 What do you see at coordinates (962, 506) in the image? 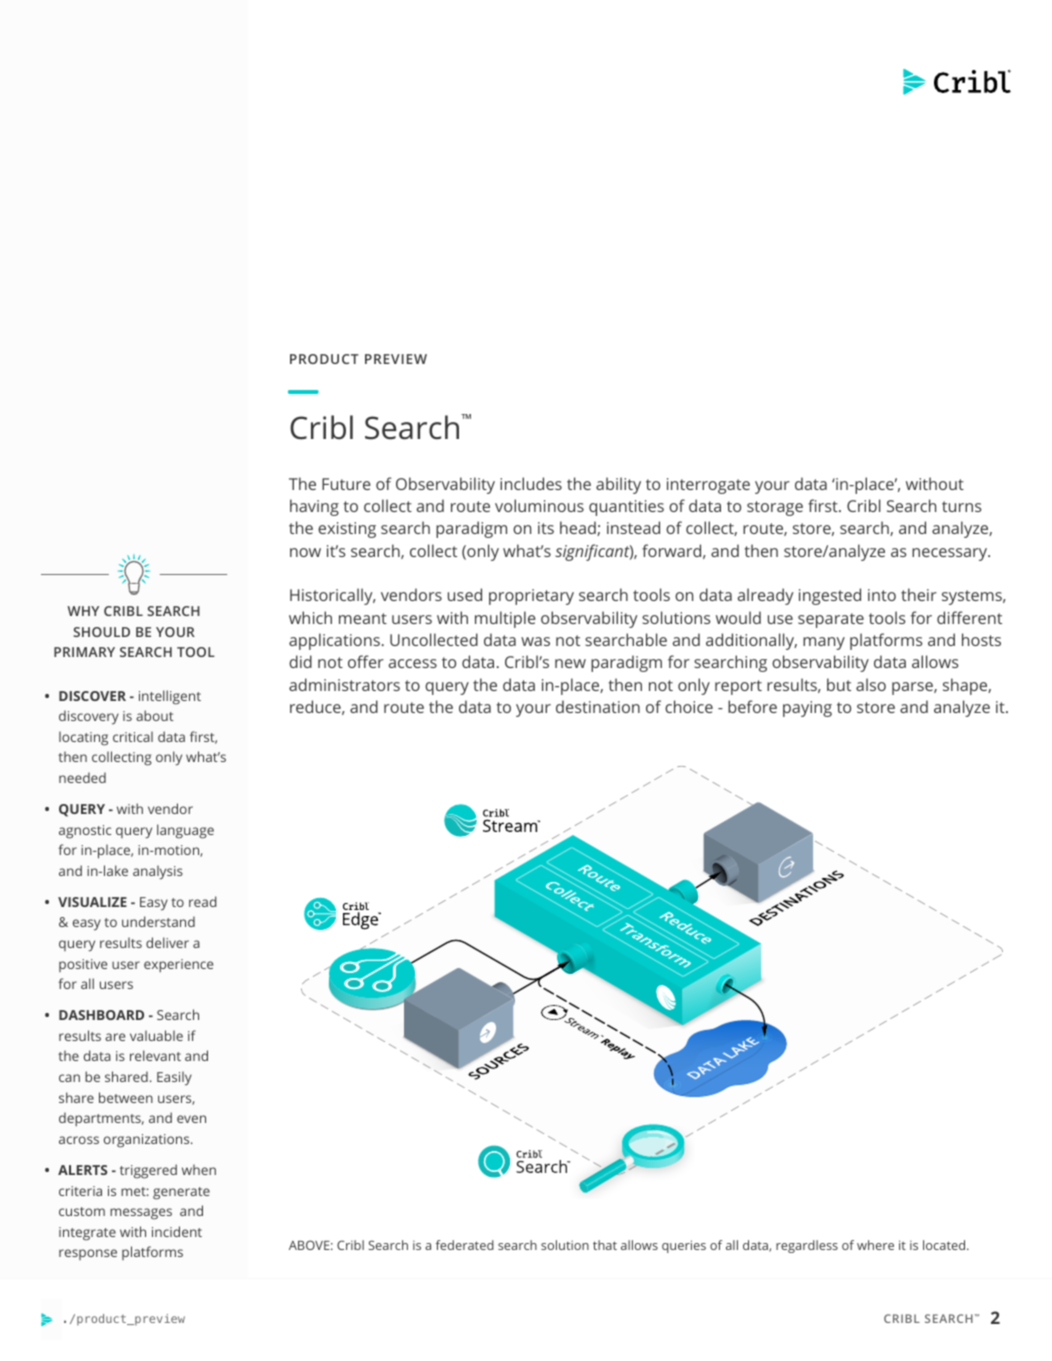
I see `turns` at bounding box center [962, 506].
